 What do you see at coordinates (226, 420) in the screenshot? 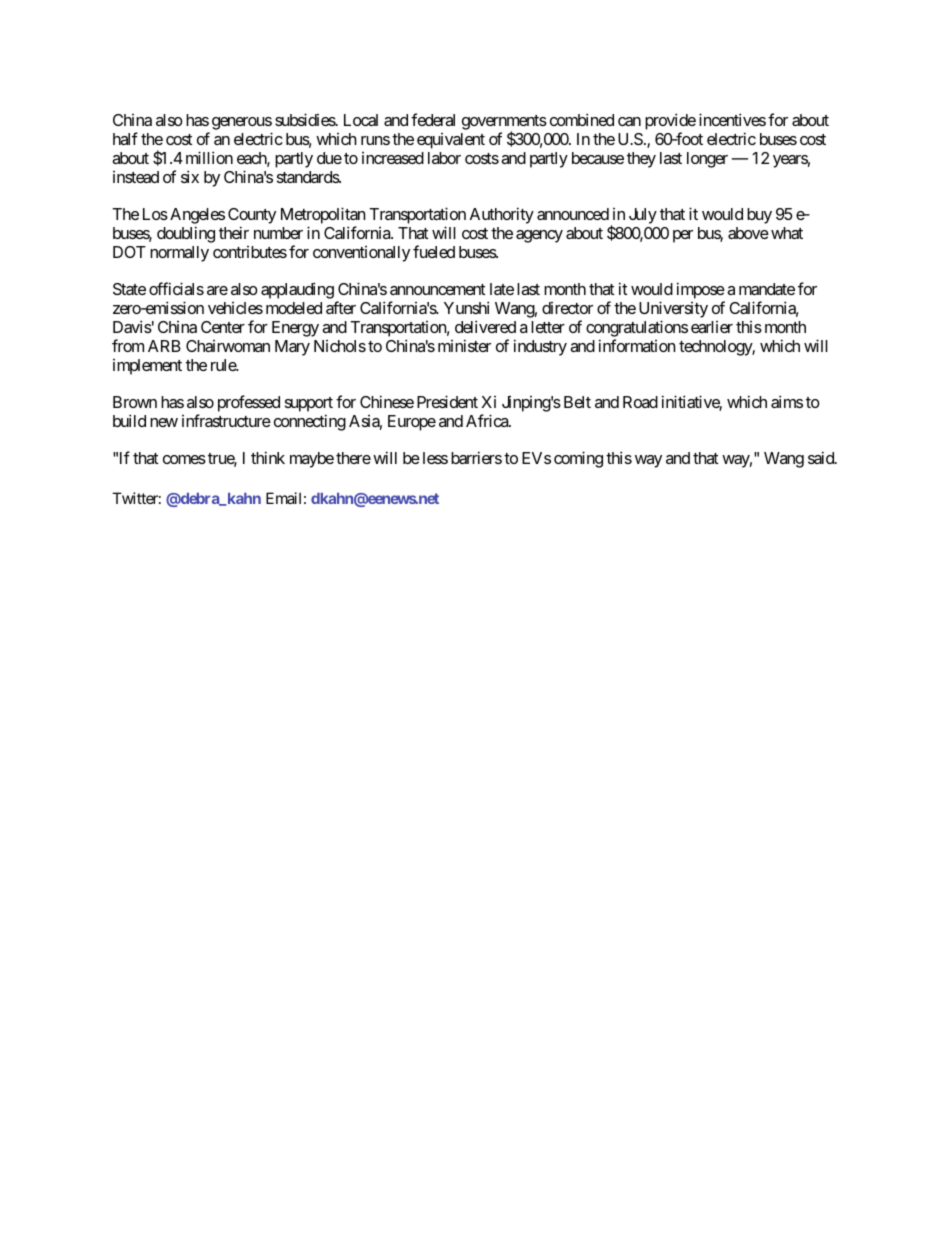
I see `infrastructure` at bounding box center [226, 420].
